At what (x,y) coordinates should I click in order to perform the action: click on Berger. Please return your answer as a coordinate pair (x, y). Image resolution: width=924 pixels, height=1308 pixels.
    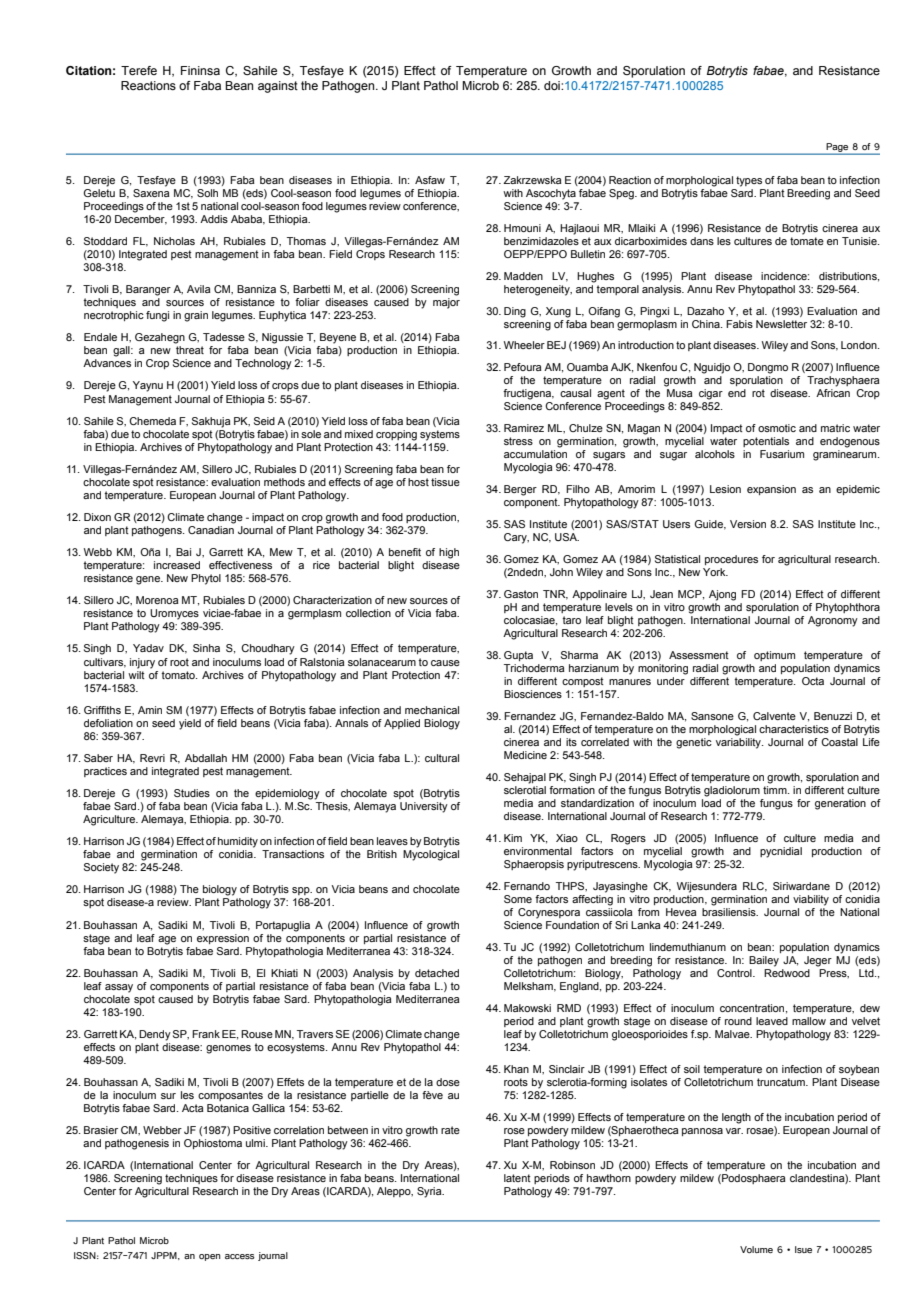
    Looking at the image, I should click on (520, 490).
